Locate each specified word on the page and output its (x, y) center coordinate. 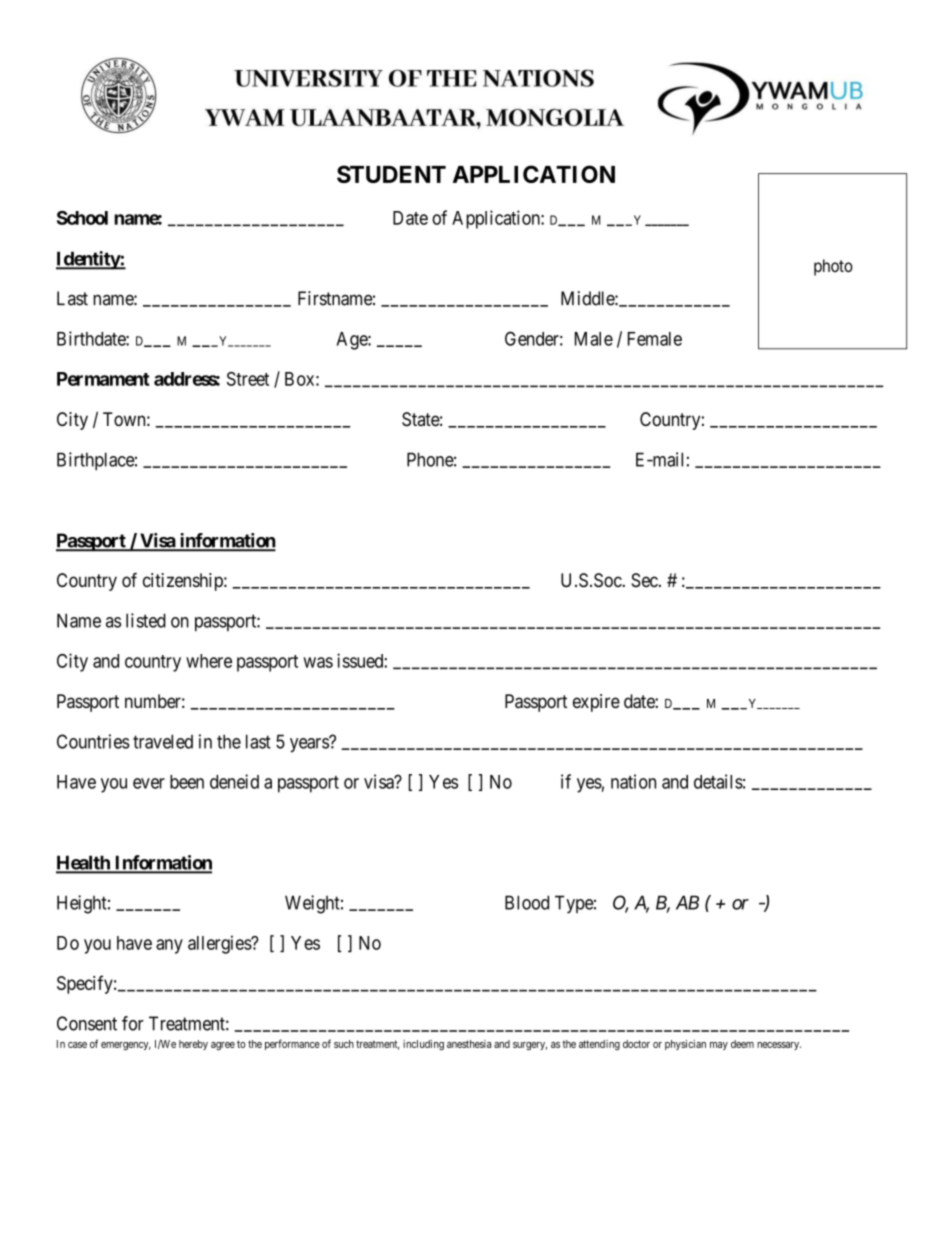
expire (596, 703)
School (82, 218)
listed (146, 620)
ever (149, 783)
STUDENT (391, 174)
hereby (193, 1045)
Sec (644, 580)
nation (633, 781)
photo (833, 267)
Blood (527, 902)
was (318, 662)
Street (248, 379)
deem (742, 1044)
